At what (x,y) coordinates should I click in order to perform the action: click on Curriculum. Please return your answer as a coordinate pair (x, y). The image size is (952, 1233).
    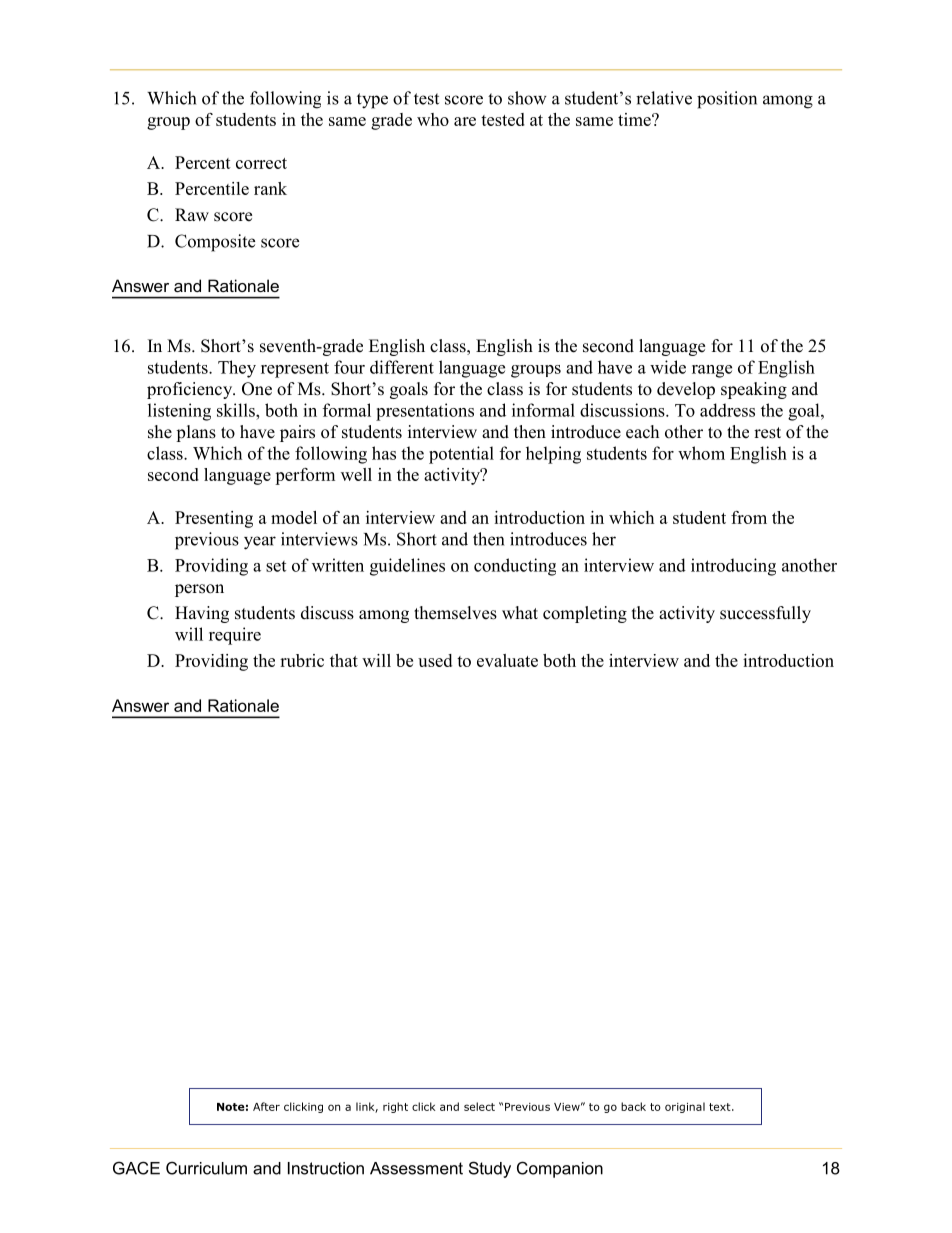
    Looking at the image, I should click on (206, 1168).
